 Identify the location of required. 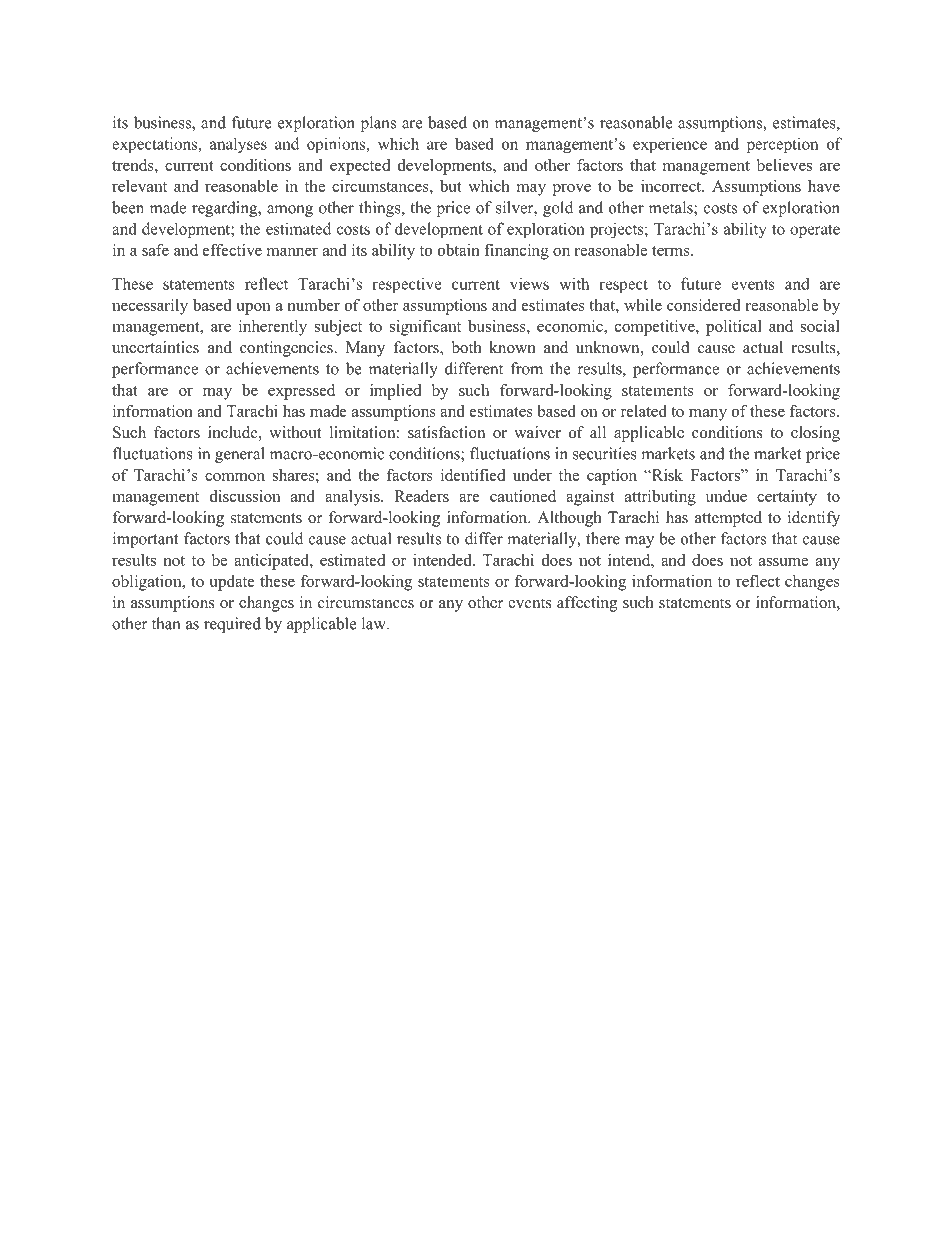
(232, 625).
